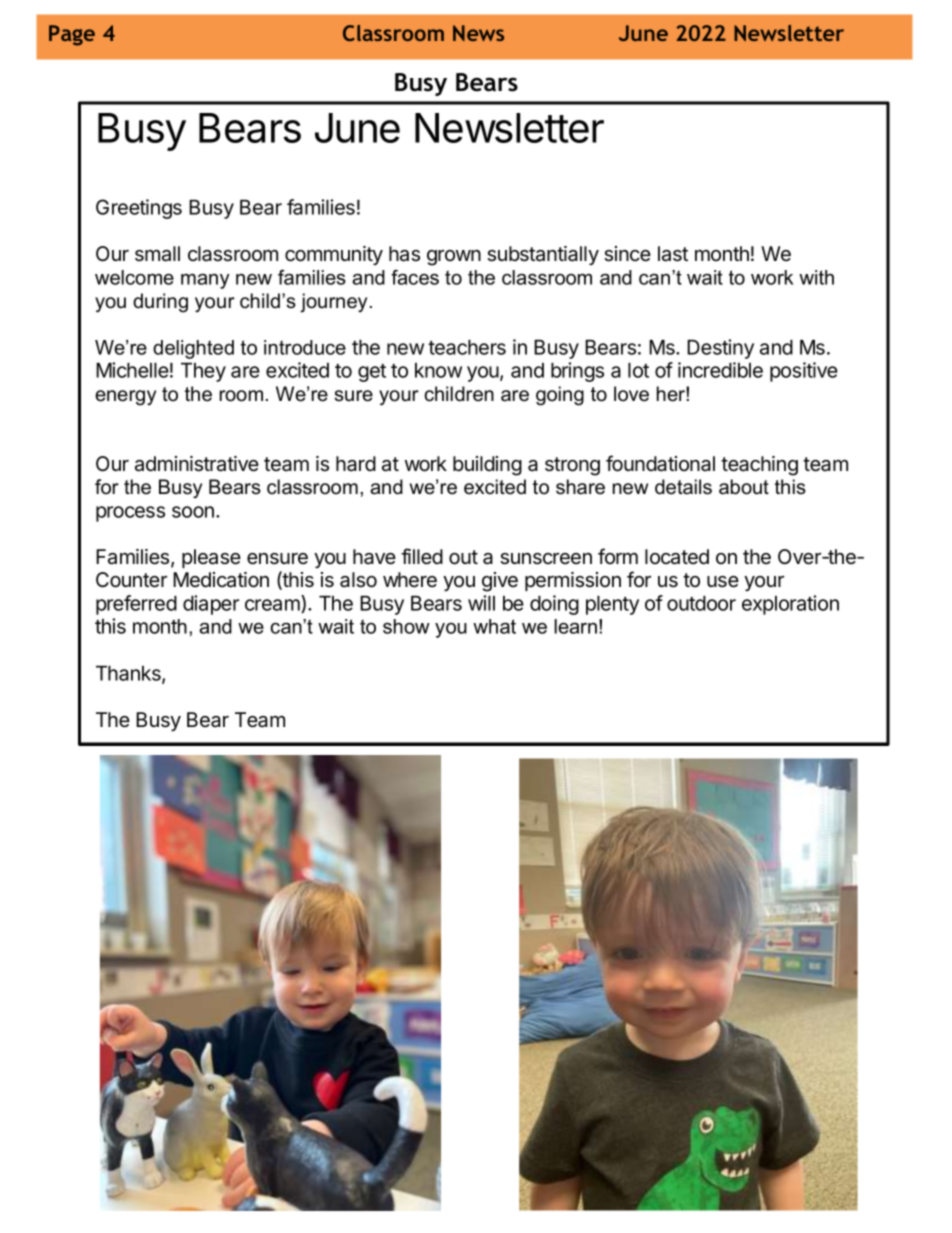 This page has height=1233, width=952. Describe the element at coordinates (720, 349) in the page. I see `Destiny` at that location.
